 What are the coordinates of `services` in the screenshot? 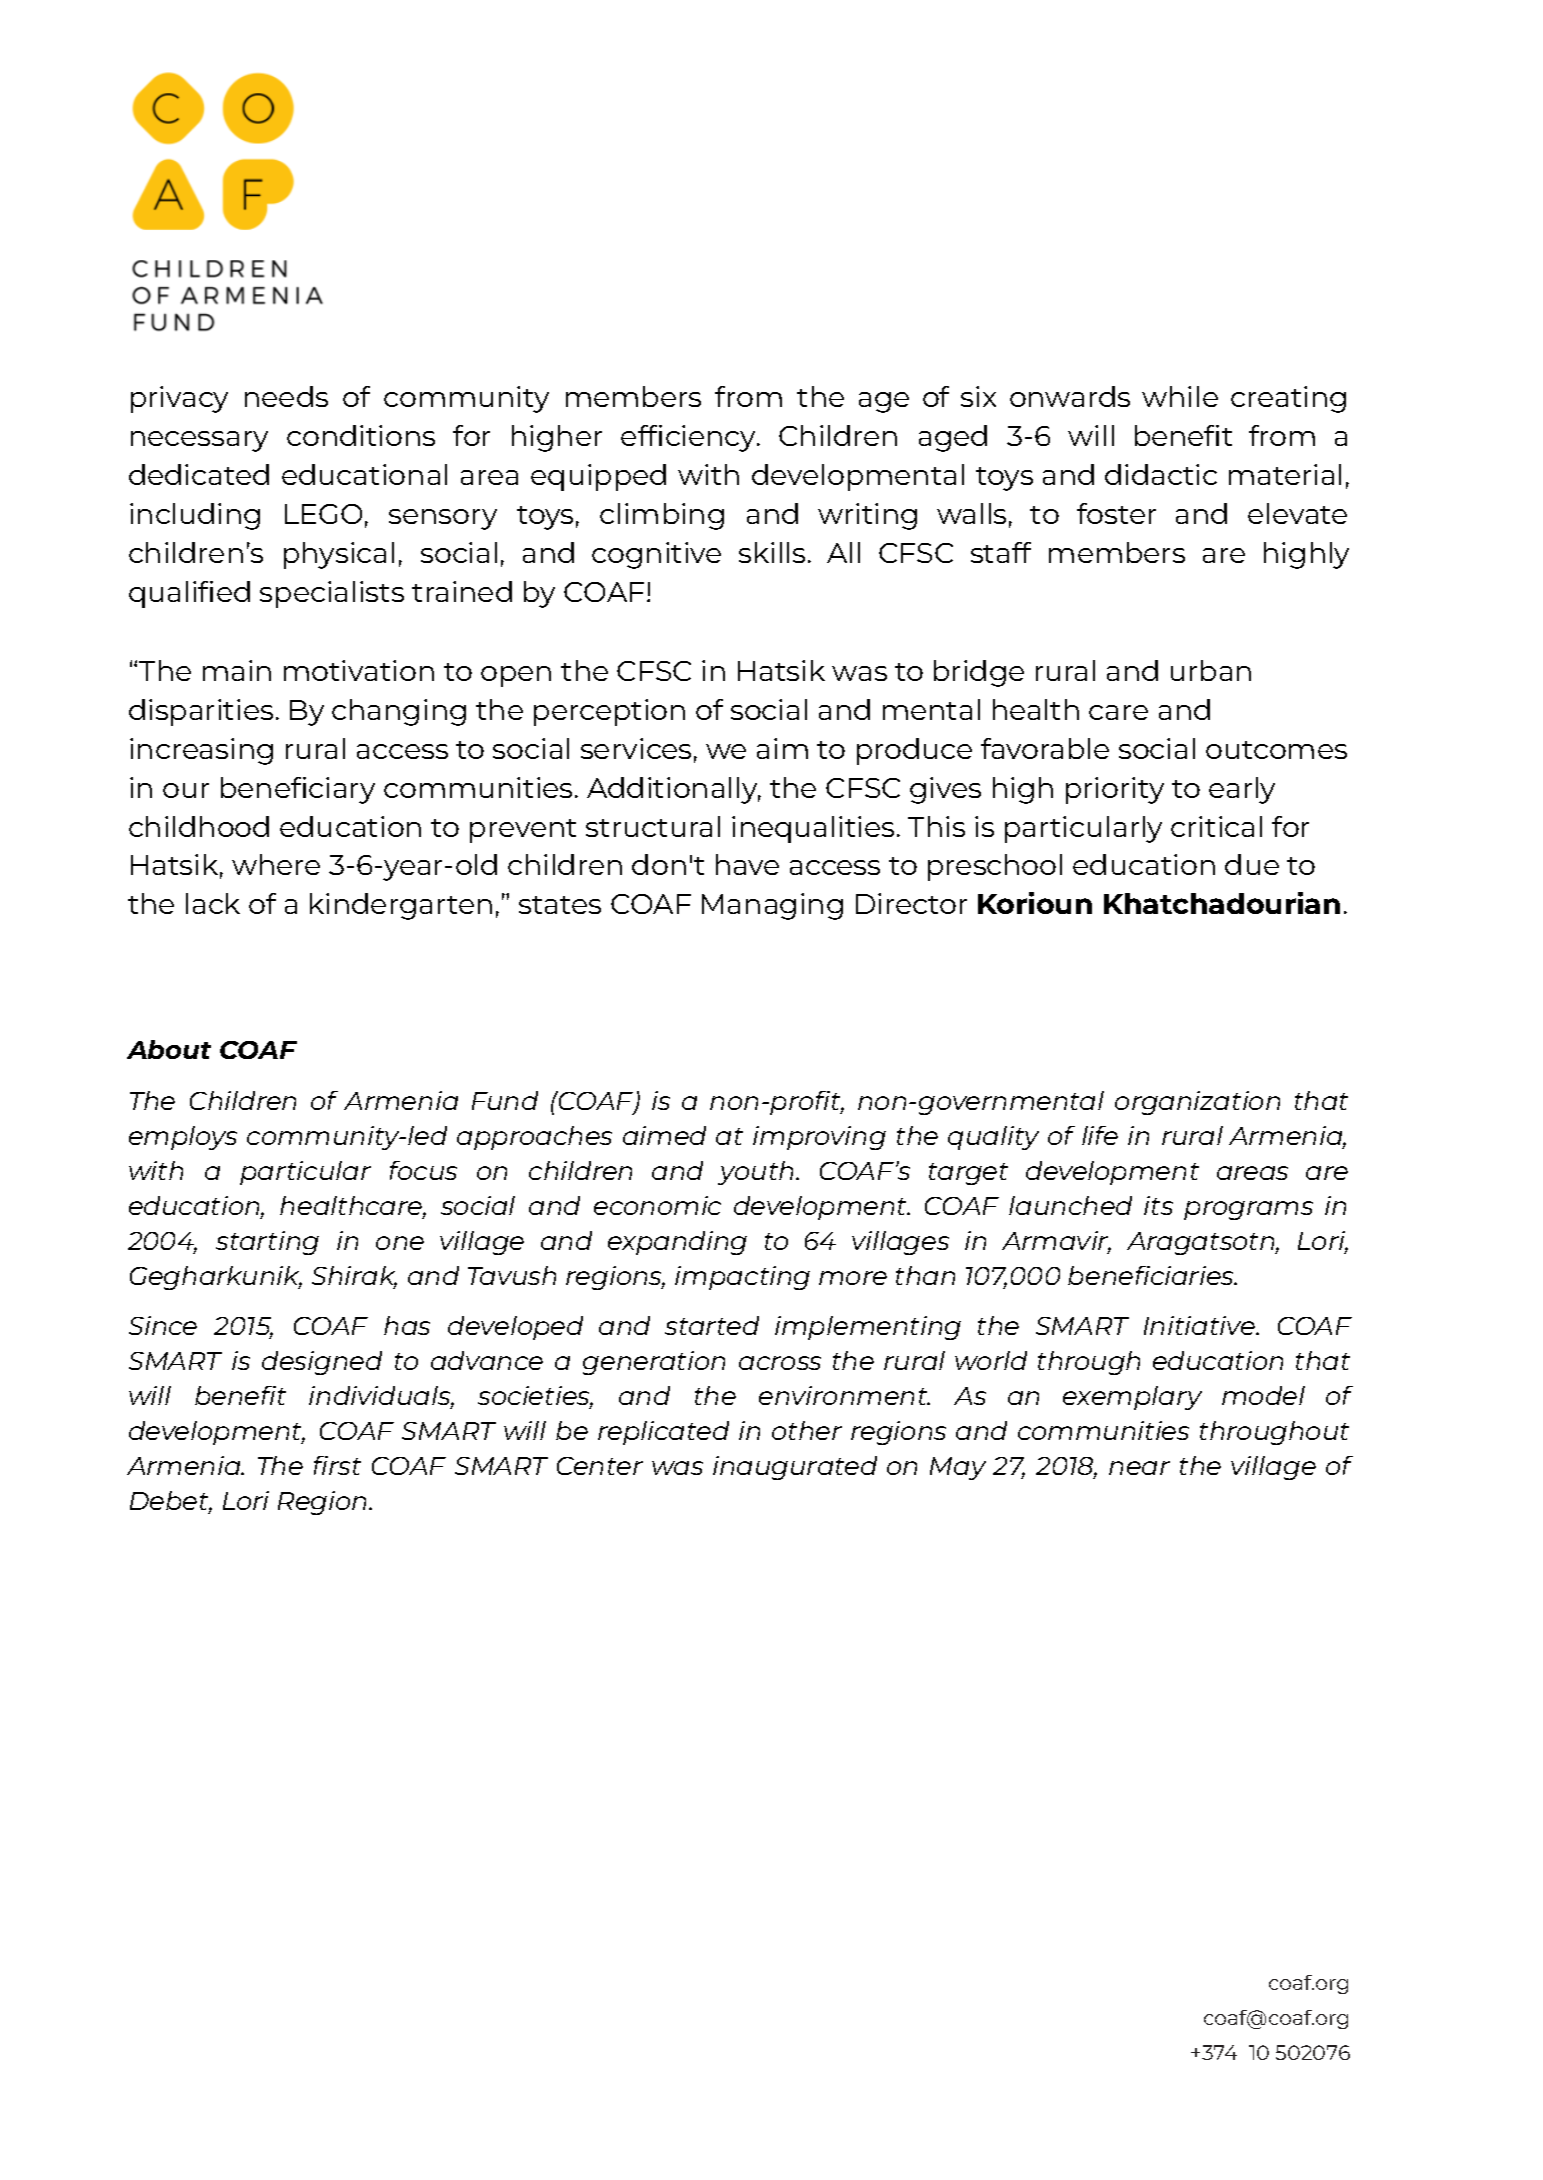 It's located at (636, 748).
